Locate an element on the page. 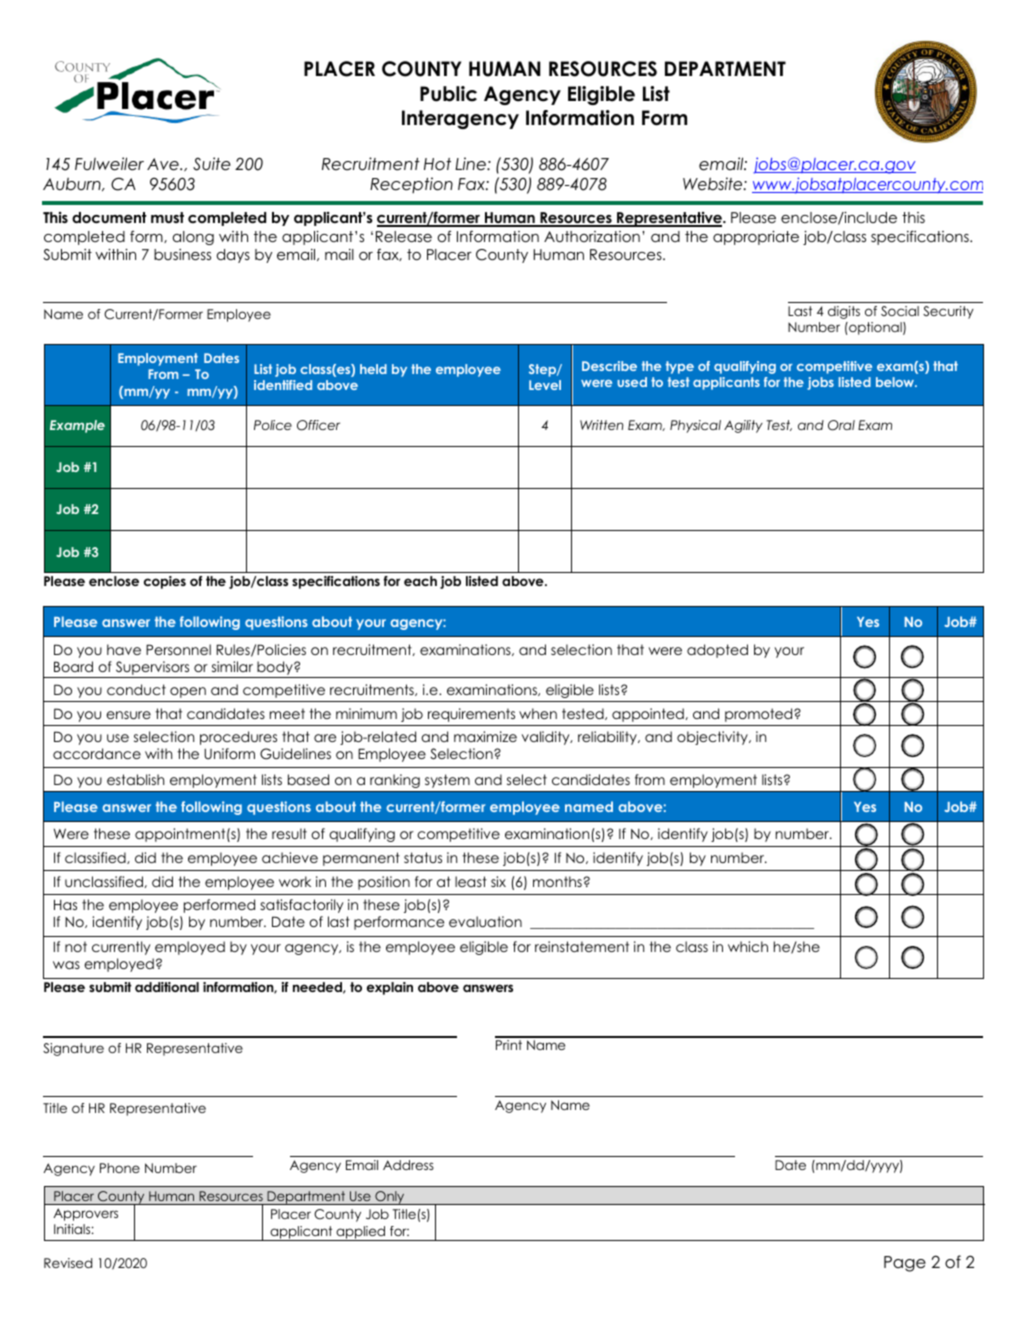 The height and width of the image is (1323, 1022). appropriate is located at coordinates (756, 238).
